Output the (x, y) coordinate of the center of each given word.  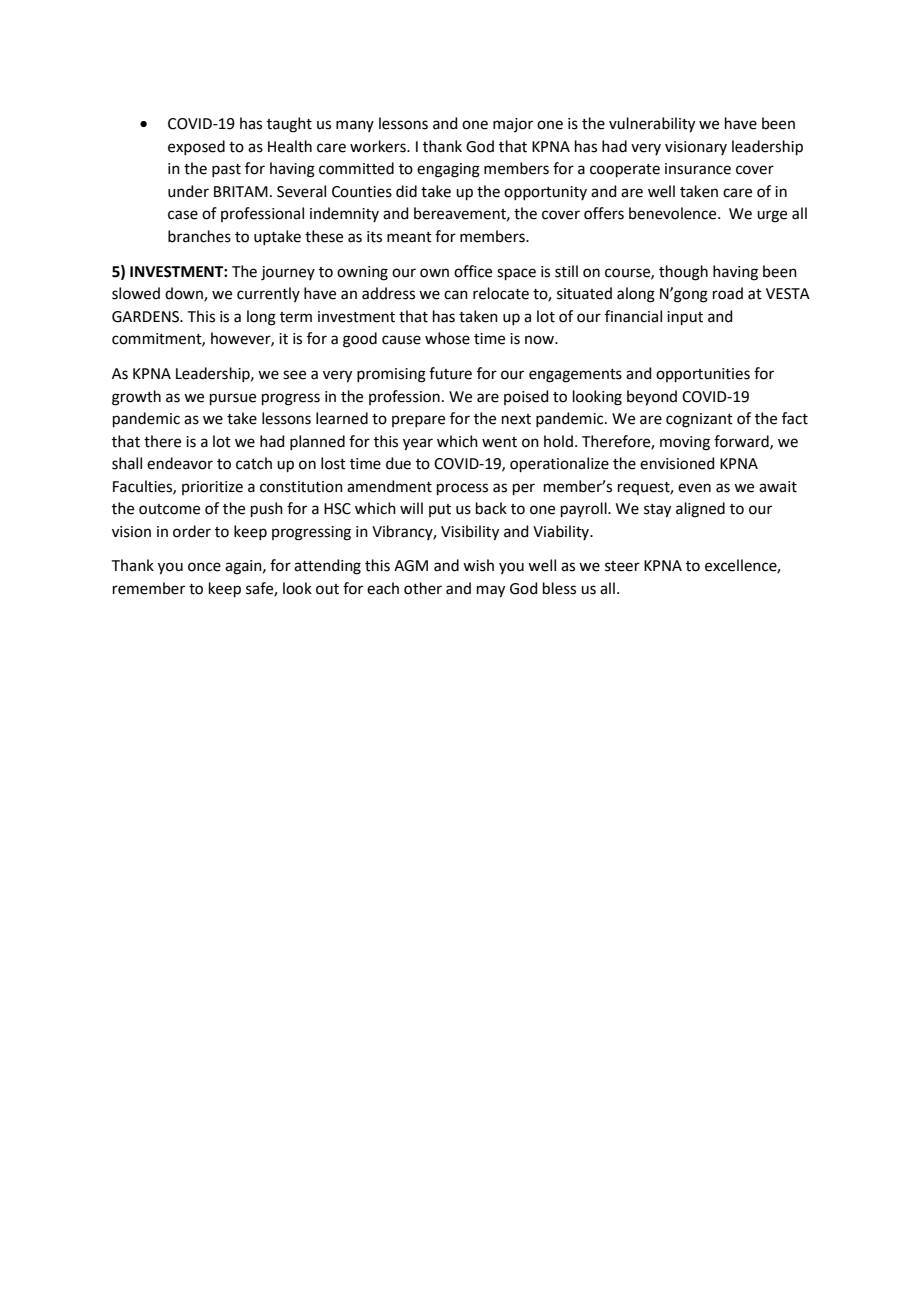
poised (526, 397)
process (462, 489)
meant (409, 237)
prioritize (212, 488)
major (513, 125)
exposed (196, 147)
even (694, 488)
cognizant (699, 420)
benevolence (674, 213)
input (685, 318)
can (456, 295)
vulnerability (652, 125)
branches (199, 236)
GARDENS (146, 317)
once (204, 567)
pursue (233, 399)
